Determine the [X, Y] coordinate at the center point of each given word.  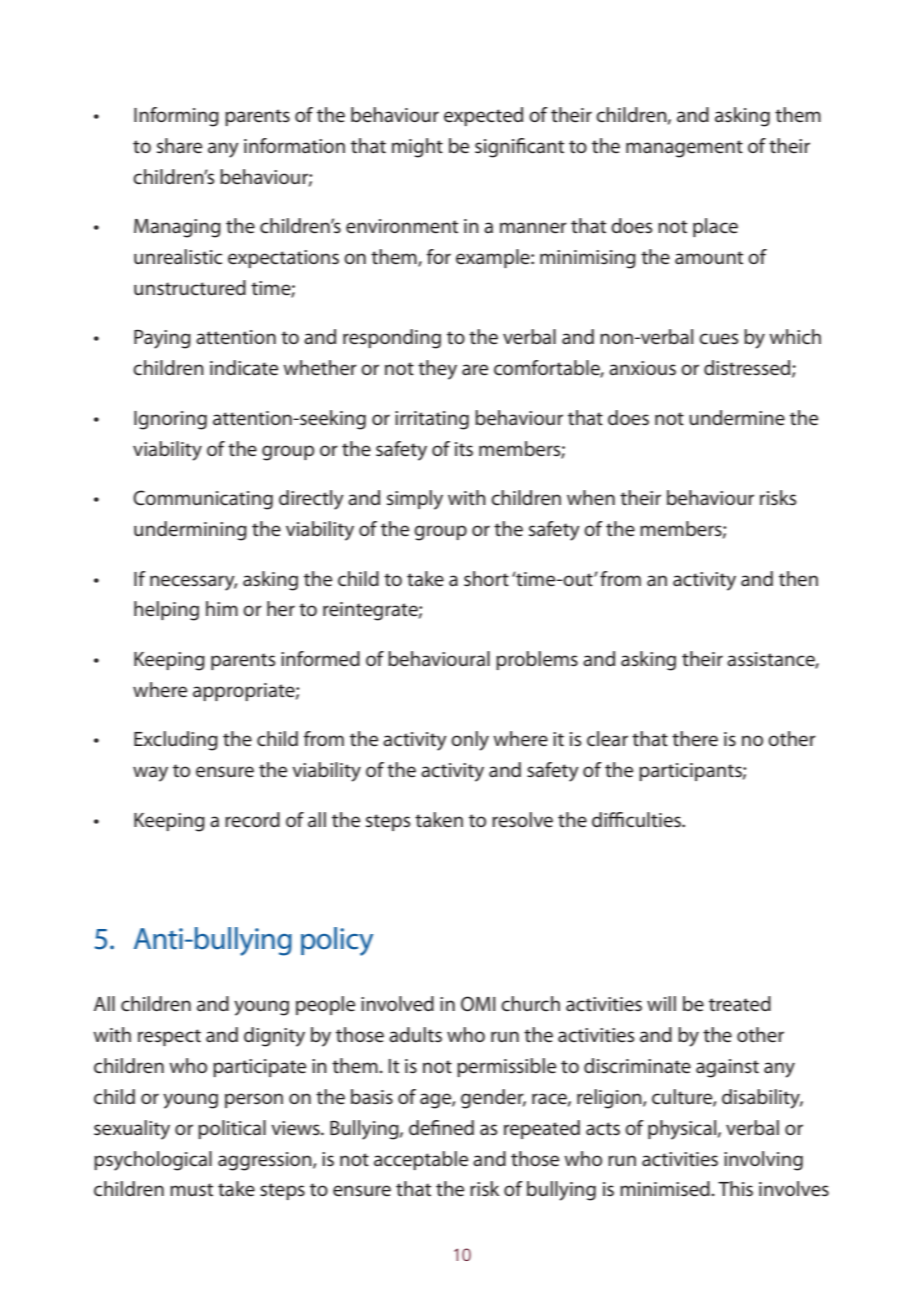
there [695, 739]
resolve [522, 820]
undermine [737, 418]
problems [537, 660]
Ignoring [170, 420]
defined [441, 1128]
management [684, 149]
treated [740, 1004]
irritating [432, 420]
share [179, 146]
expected [483, 116]
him [222, 608]
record [252, 820]
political [232, 1129]
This [735, 1189]
